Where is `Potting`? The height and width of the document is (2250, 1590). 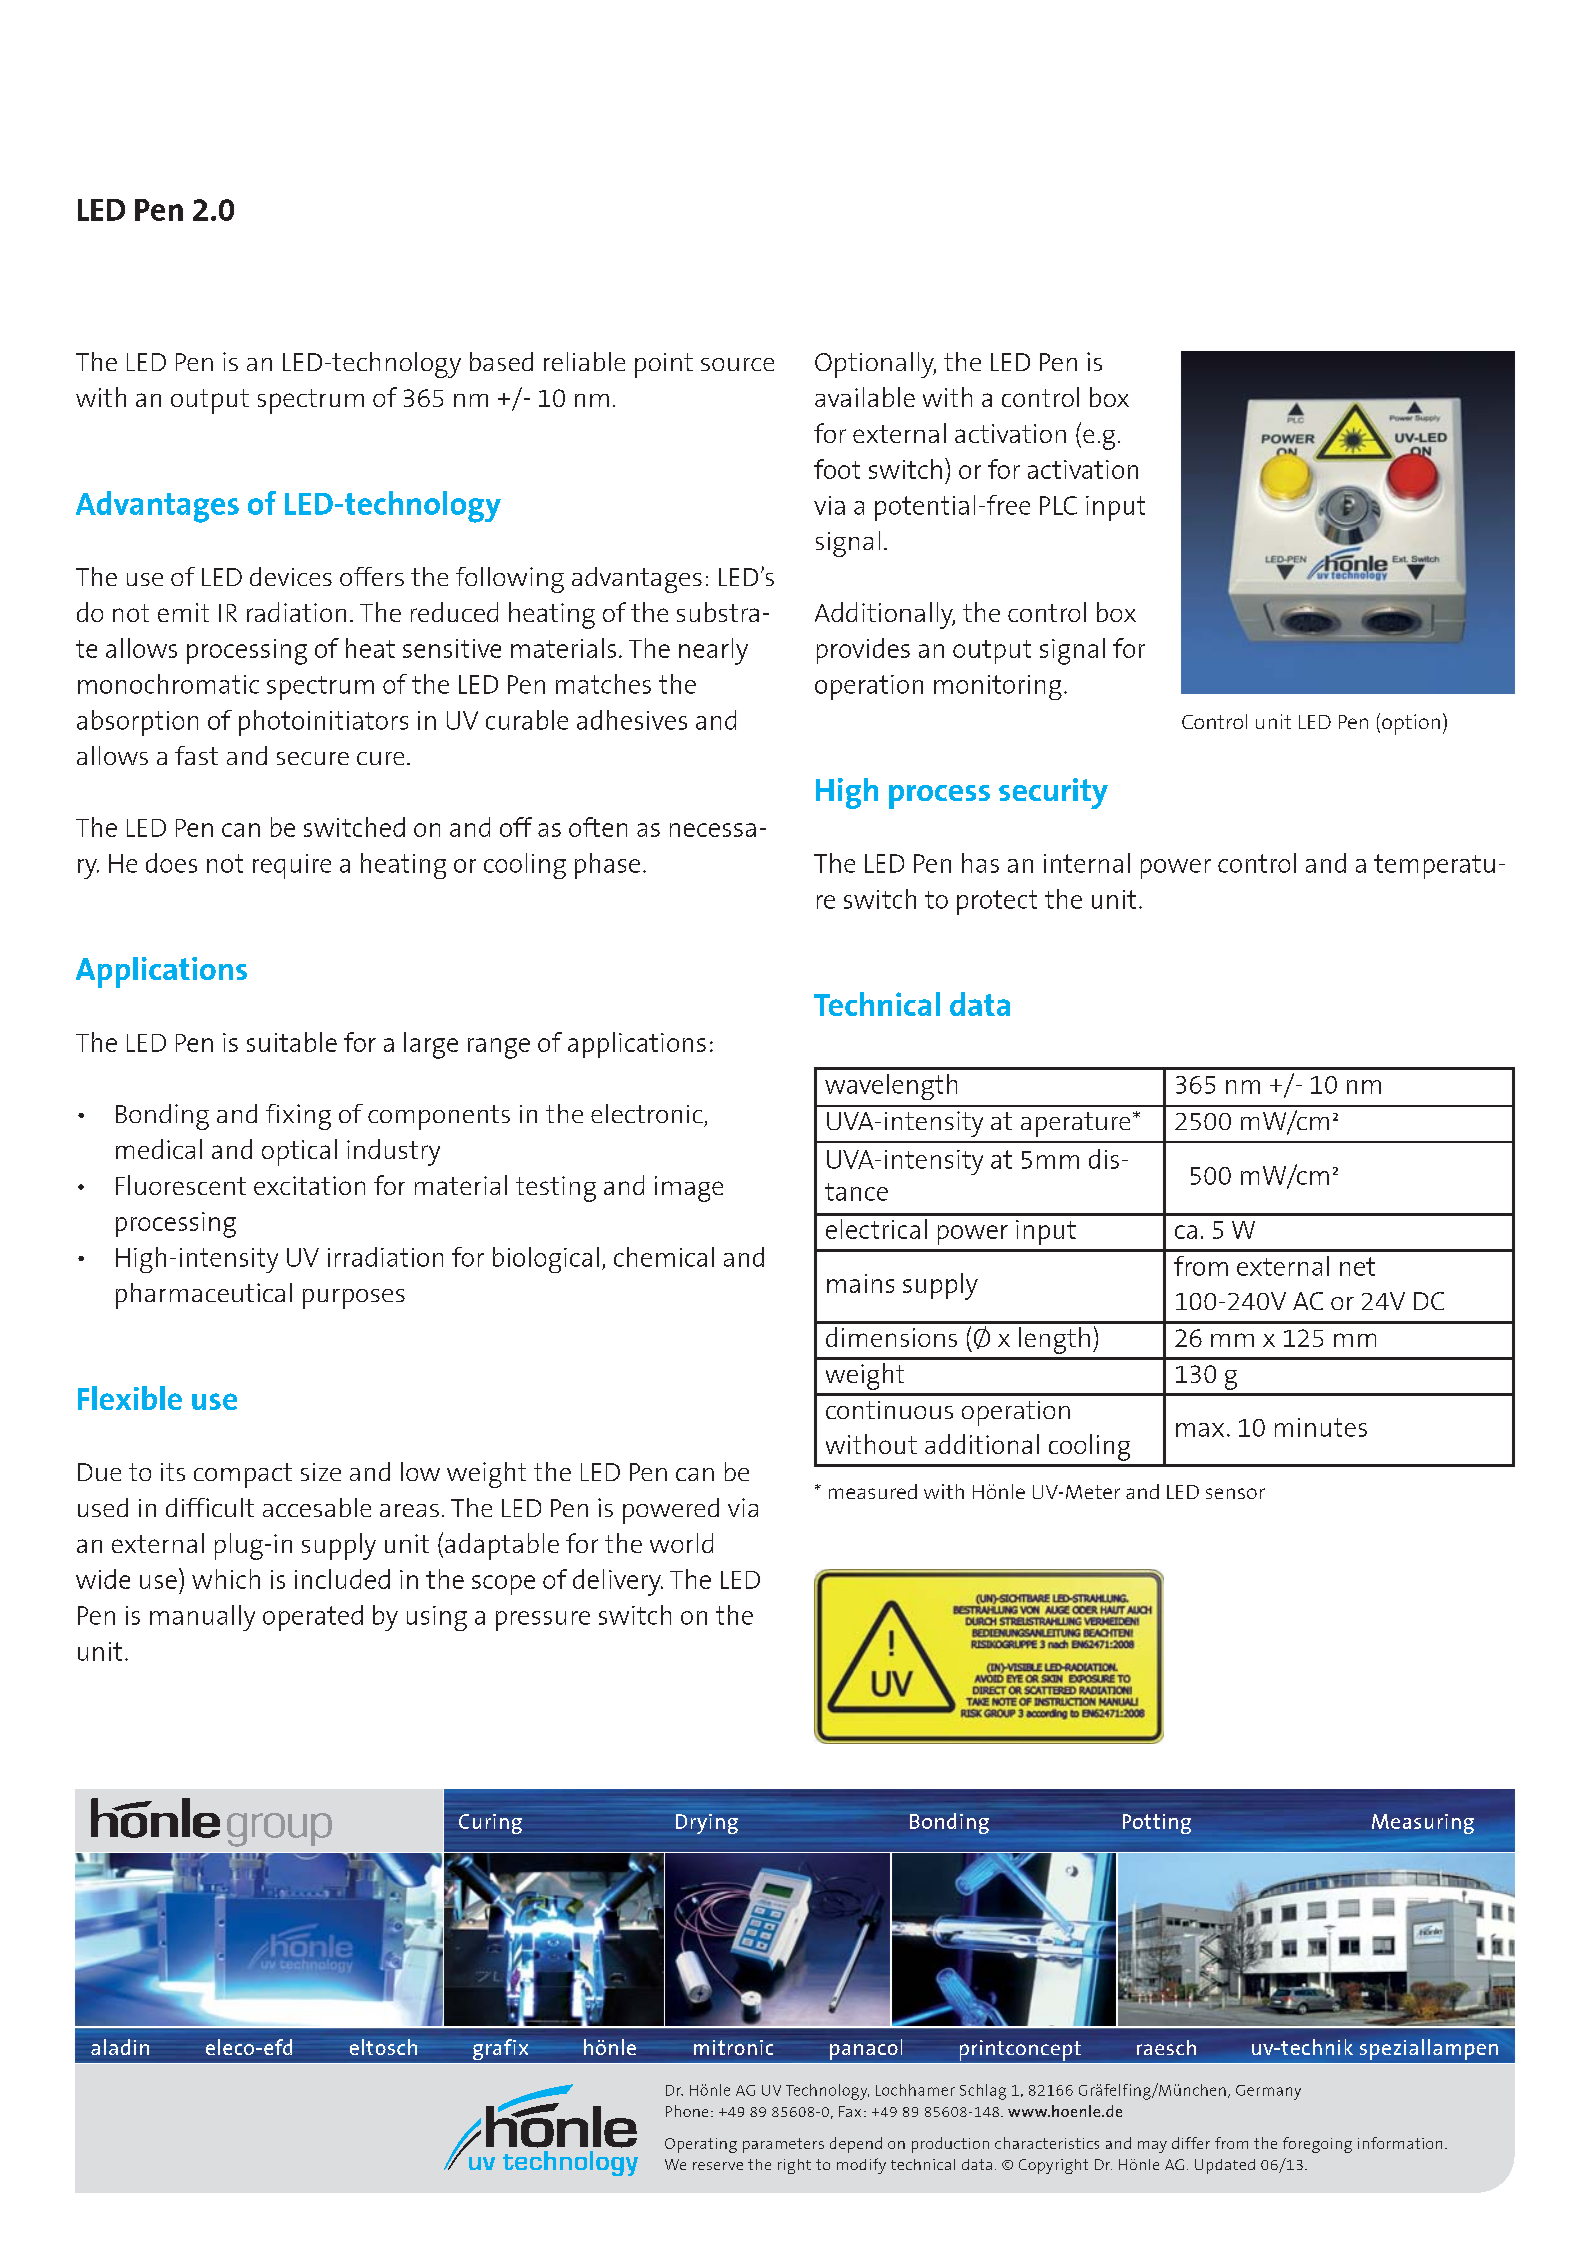 Potting is located at coordinates (1157, 1824).
